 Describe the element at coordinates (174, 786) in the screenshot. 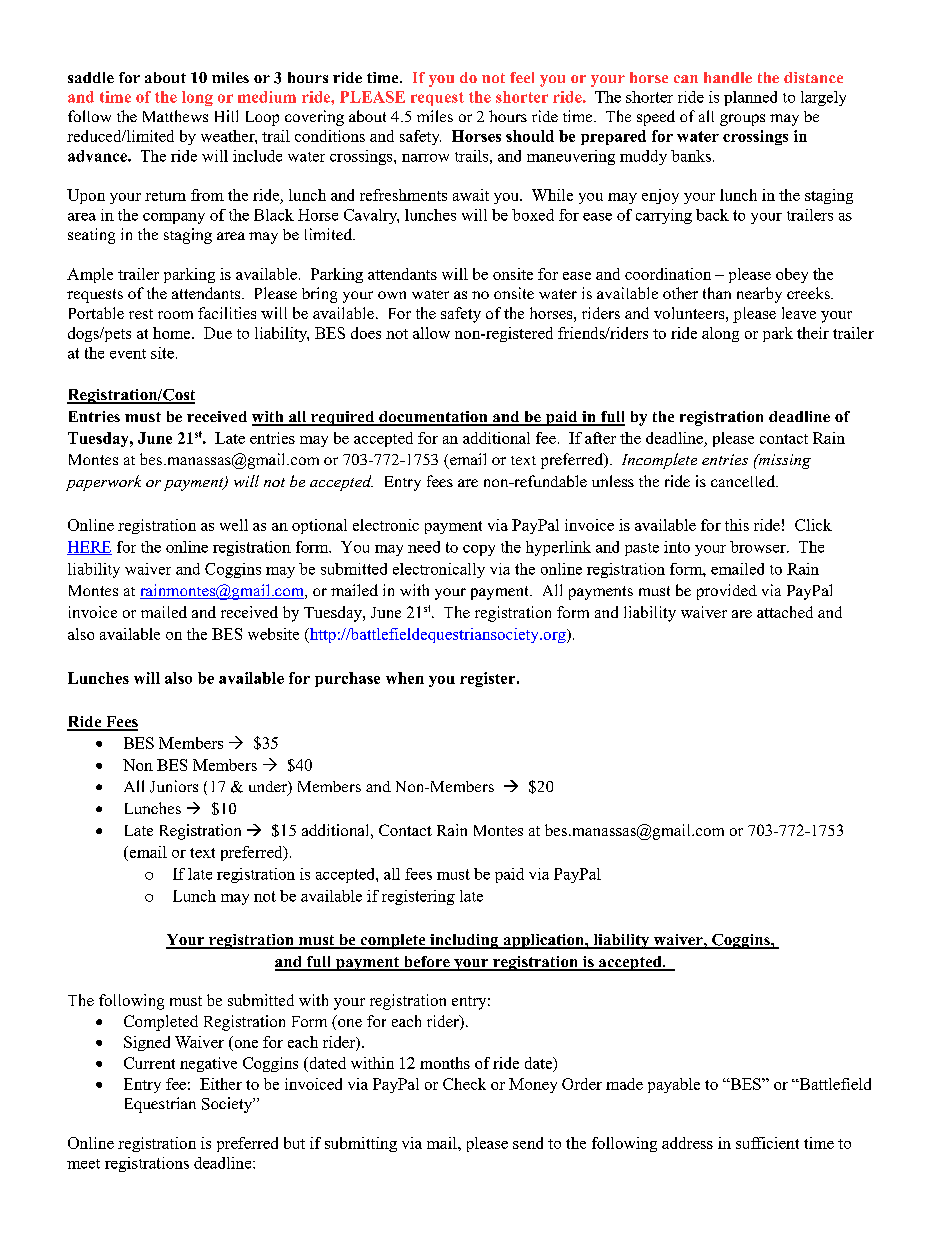

I see `Juniors` at that location.
